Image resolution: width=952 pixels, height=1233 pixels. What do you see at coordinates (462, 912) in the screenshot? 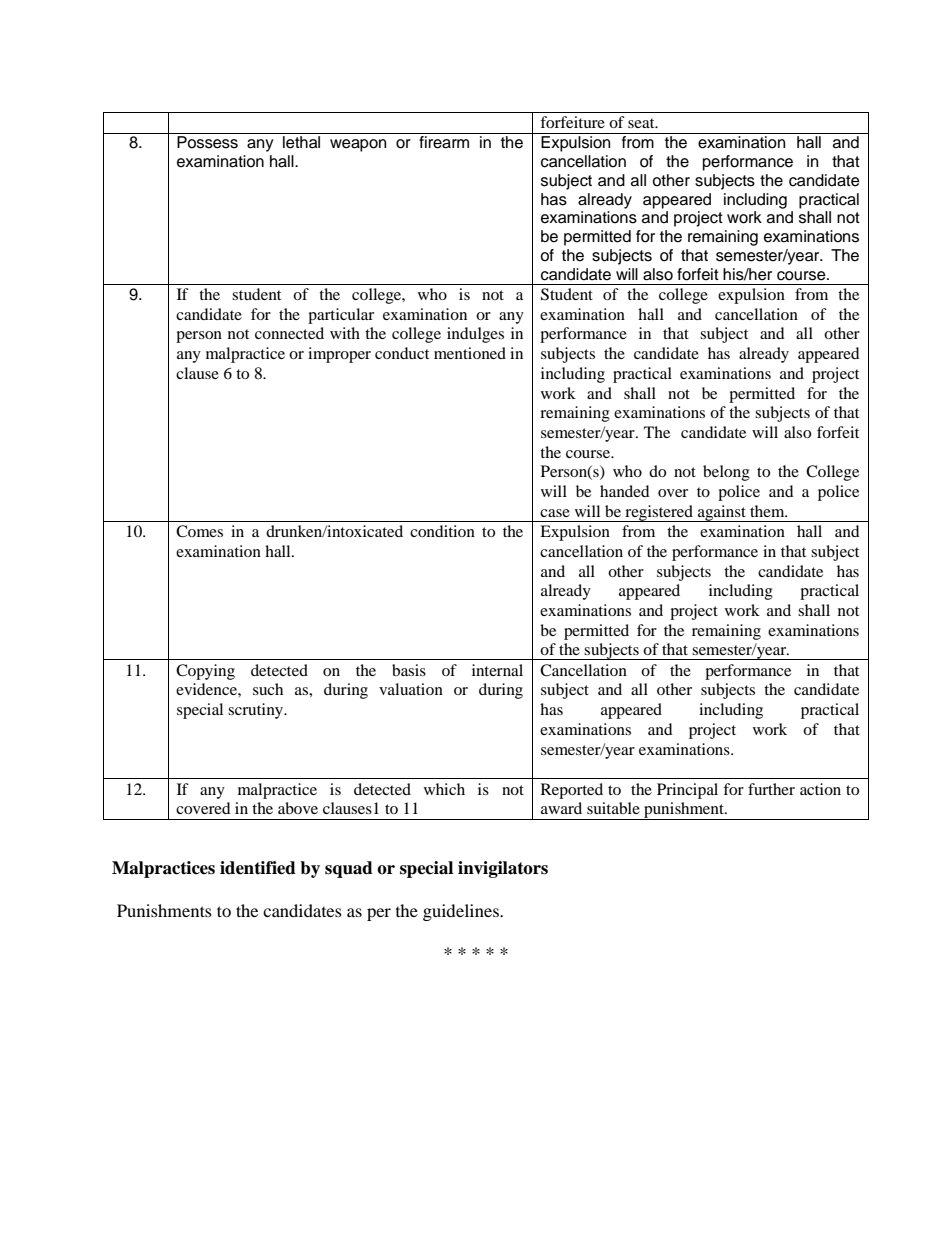
I see `guidelines` at bounding box center [462, 912].
